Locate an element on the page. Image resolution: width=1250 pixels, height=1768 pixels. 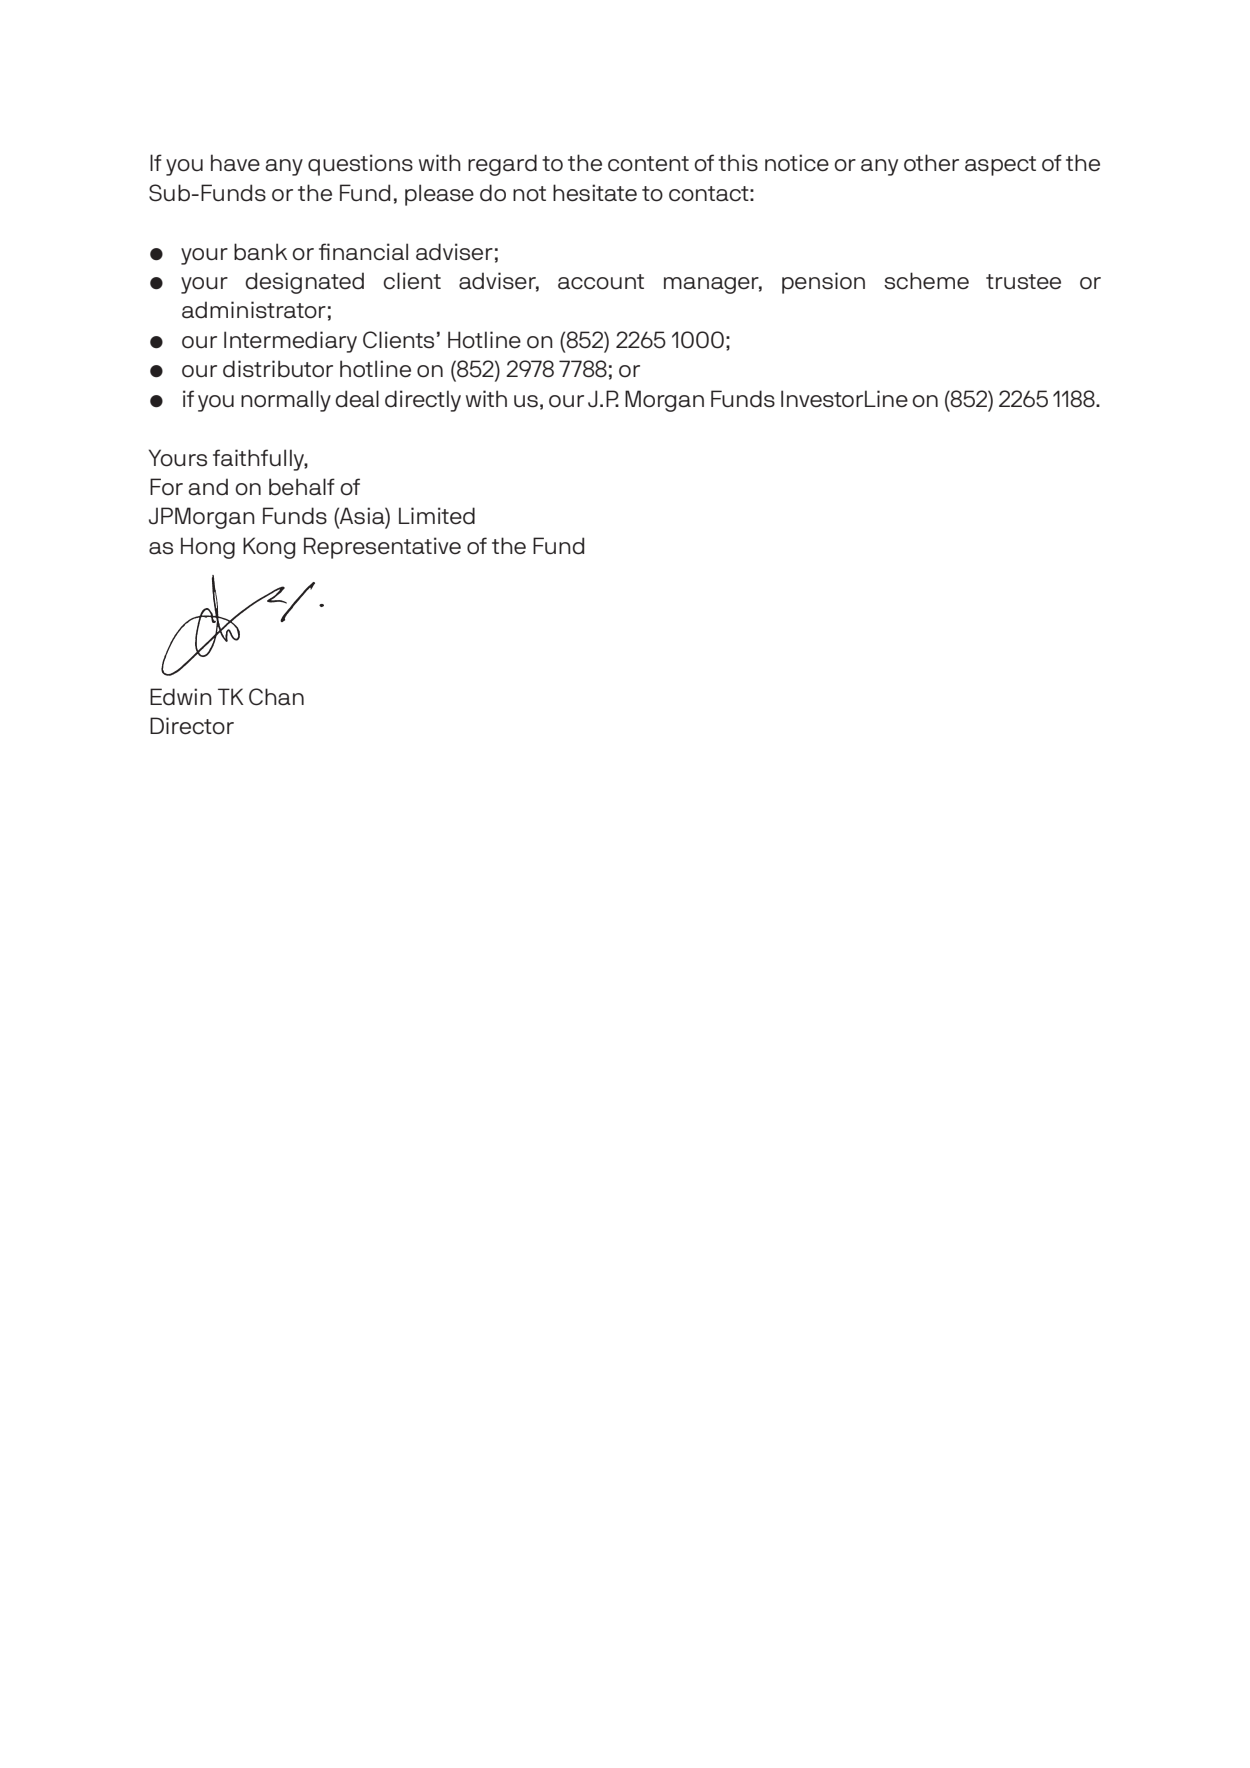
Representative is located at coordinates (382, 548).
